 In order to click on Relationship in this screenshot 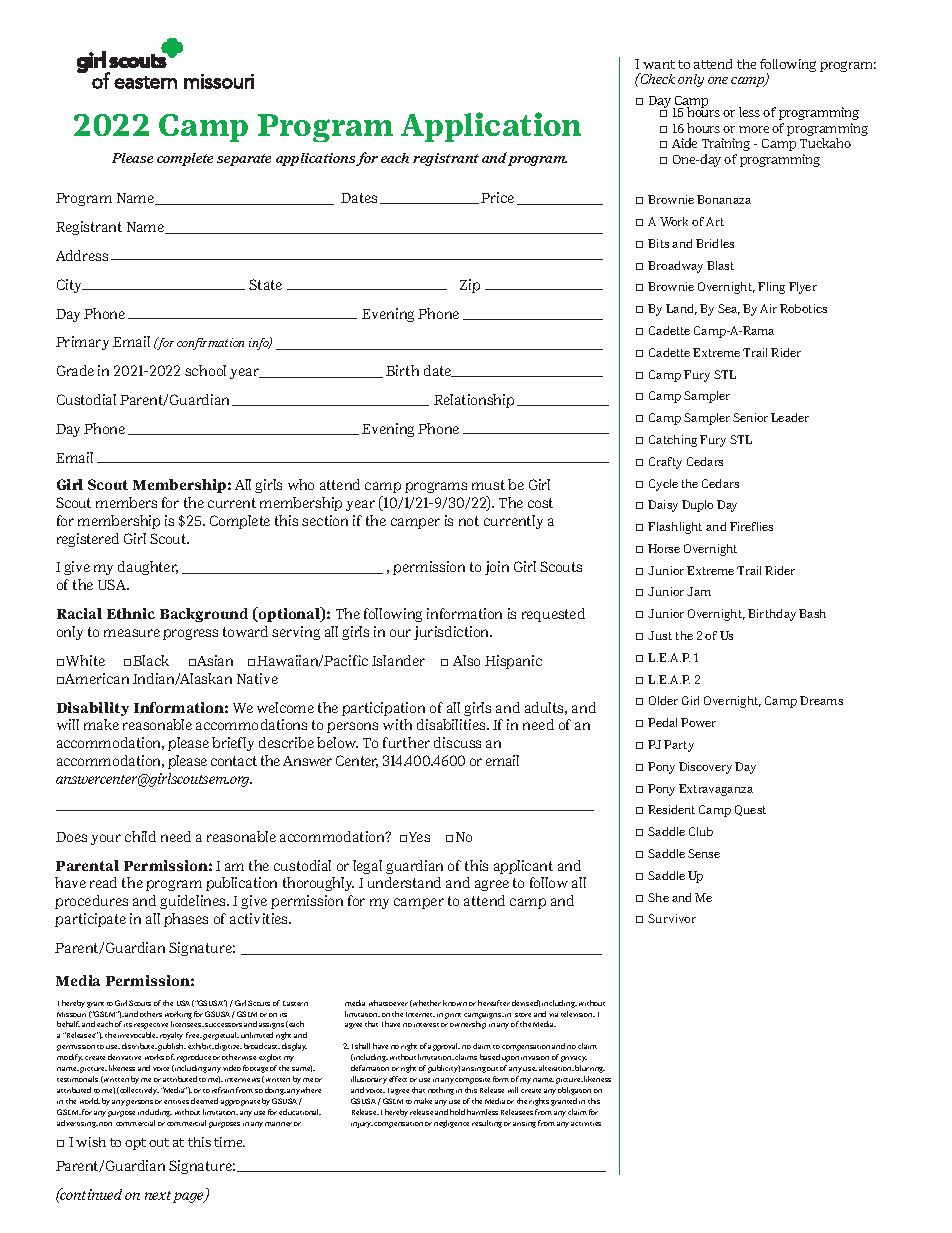, I will do `click(474, 401)`.
